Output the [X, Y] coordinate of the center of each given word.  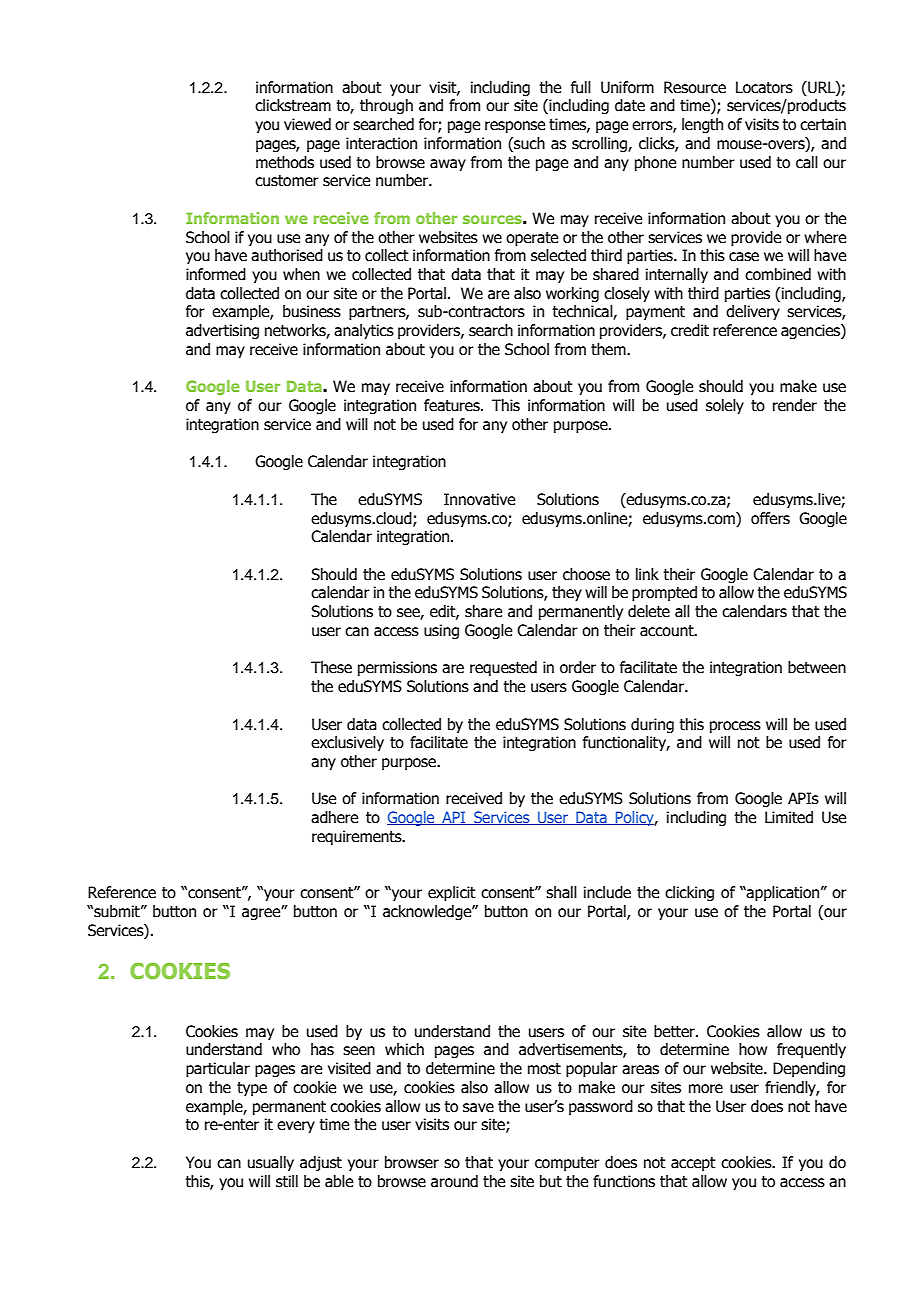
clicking [689, 893]
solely [725, 406]
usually [271, 1163]
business [312, 311]
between [817, 667]
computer [567, 1164]
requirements [358, 837]
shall [561, 892]
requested [503, 668]
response [515, 127]
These [331, 667]
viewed [307, 124]
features [453, 405]
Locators [764, 87]
